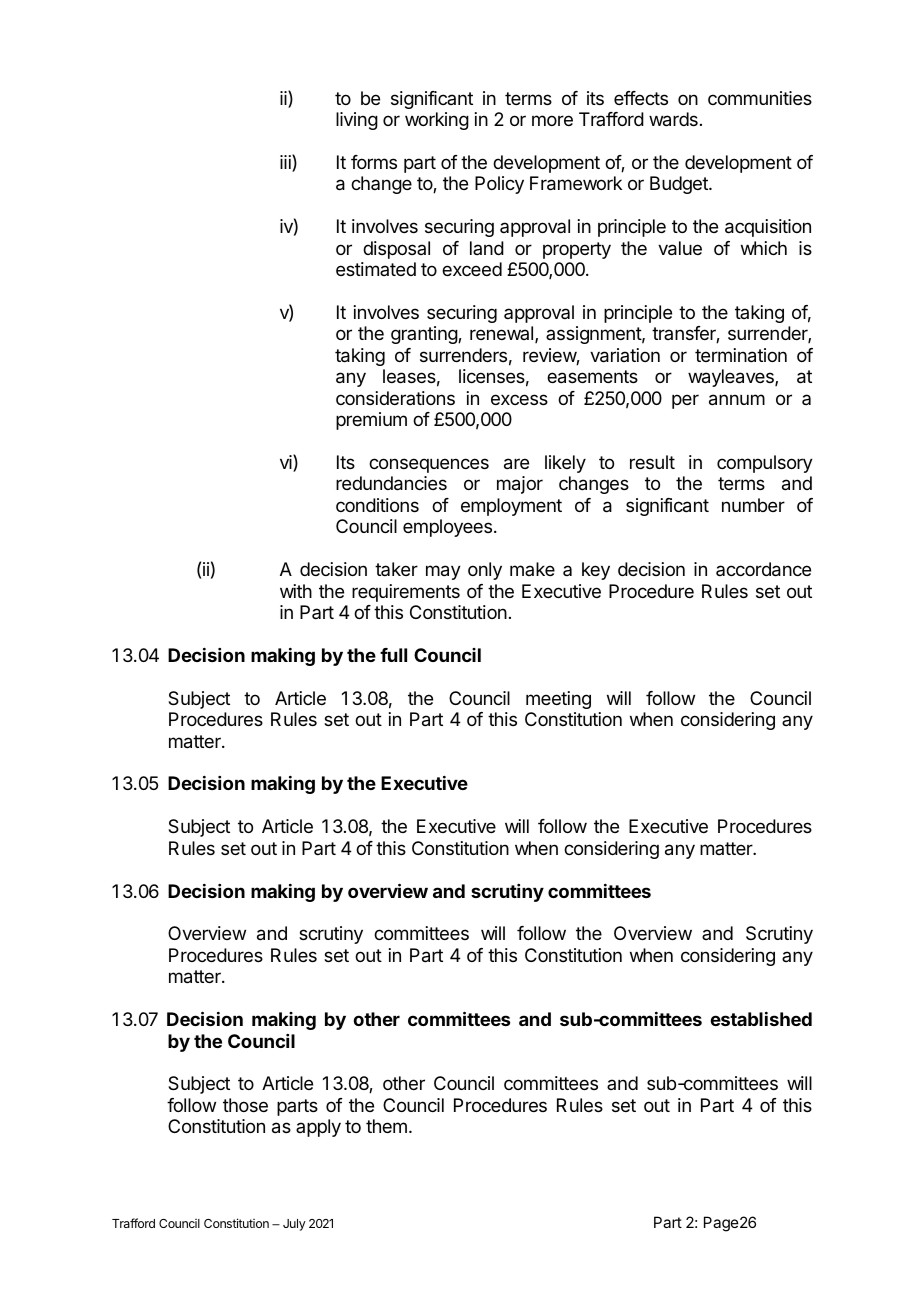 The width and height of the image is (924, 1307). What do you see at coordinates (520, 485) in the image?
I see `major` at bounding box center [520, 485].
